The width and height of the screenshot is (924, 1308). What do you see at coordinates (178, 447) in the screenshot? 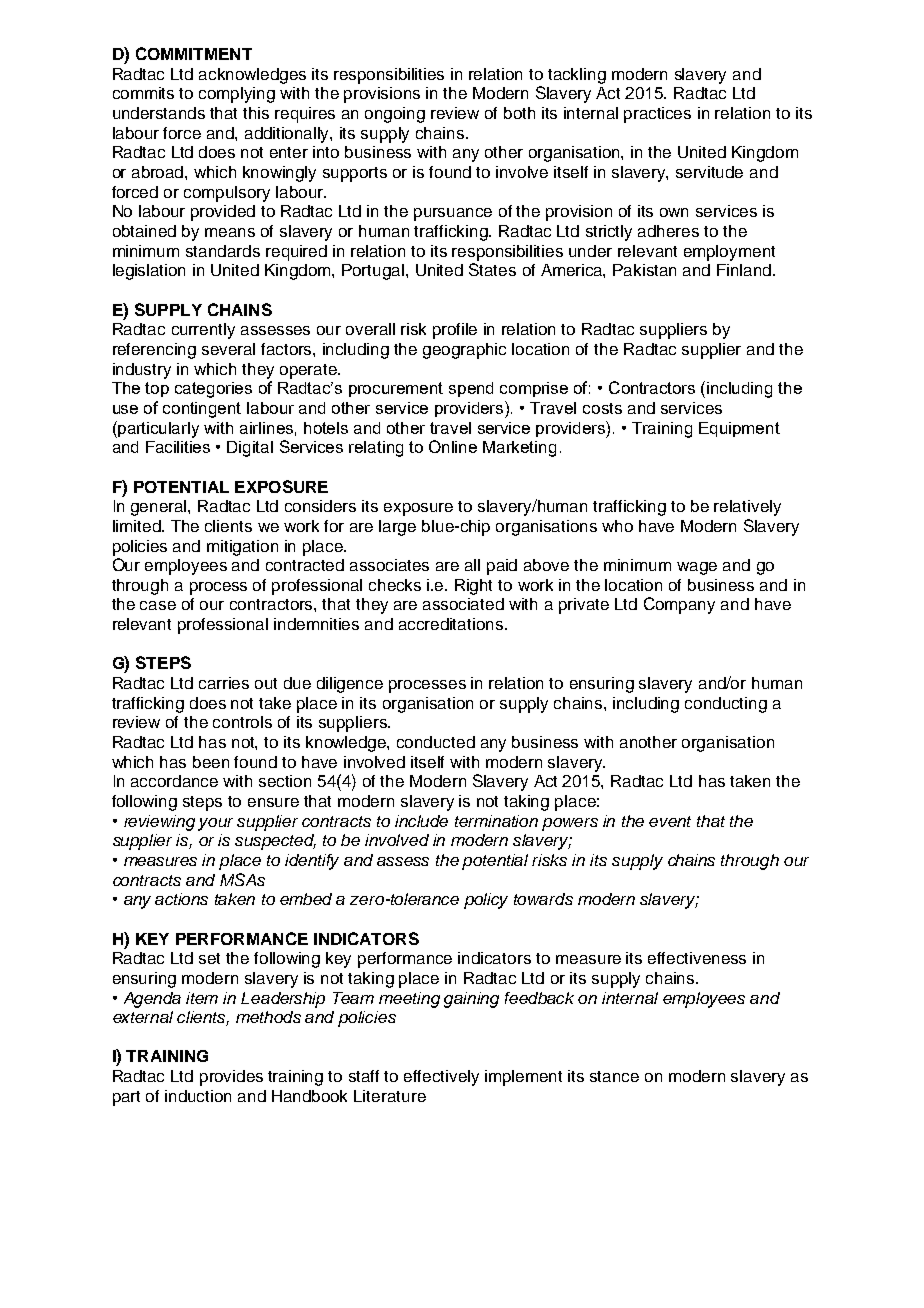
I see `Facilities` at bounding box center [178, 447].
